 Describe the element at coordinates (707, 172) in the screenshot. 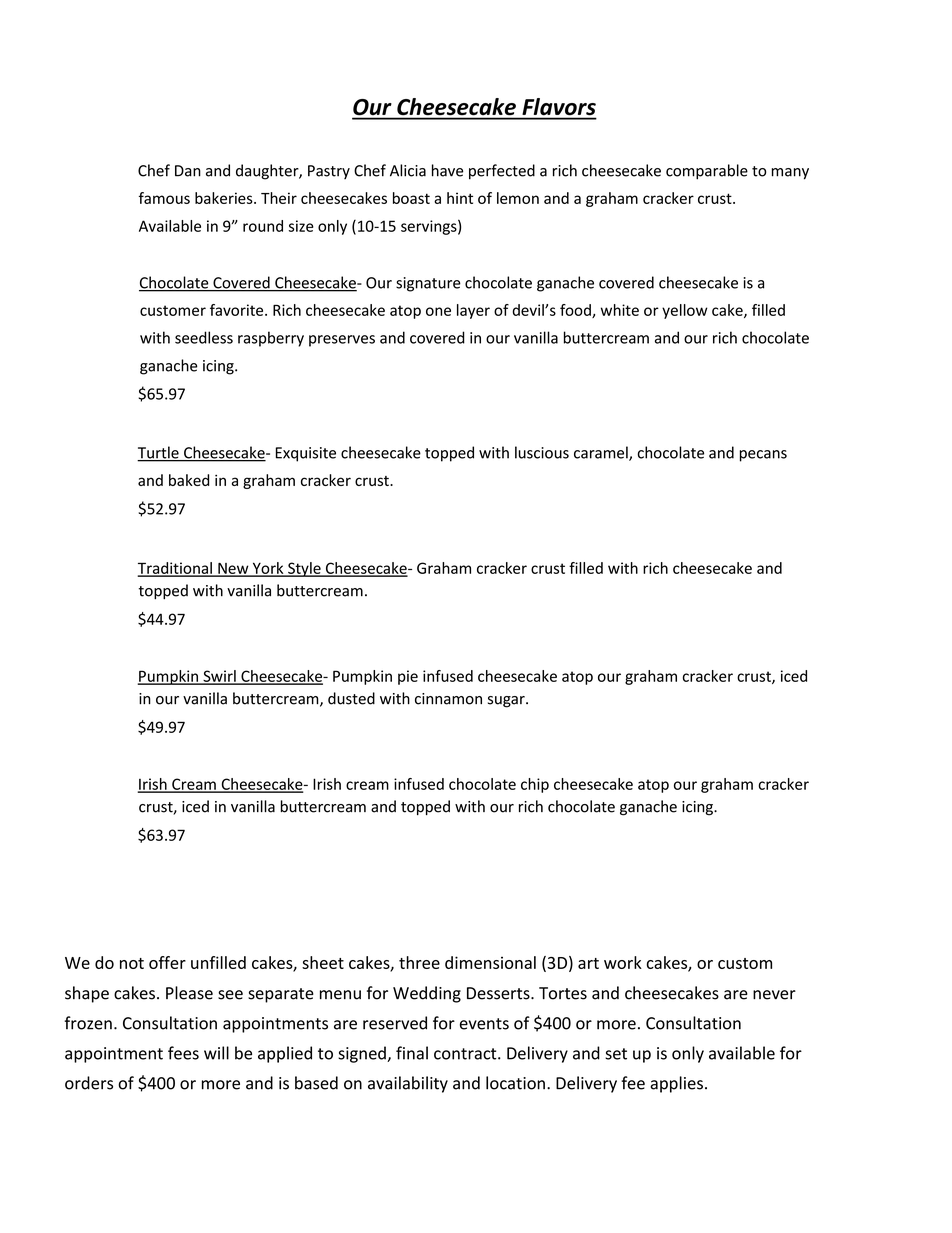

I see `comparable` at that location.
